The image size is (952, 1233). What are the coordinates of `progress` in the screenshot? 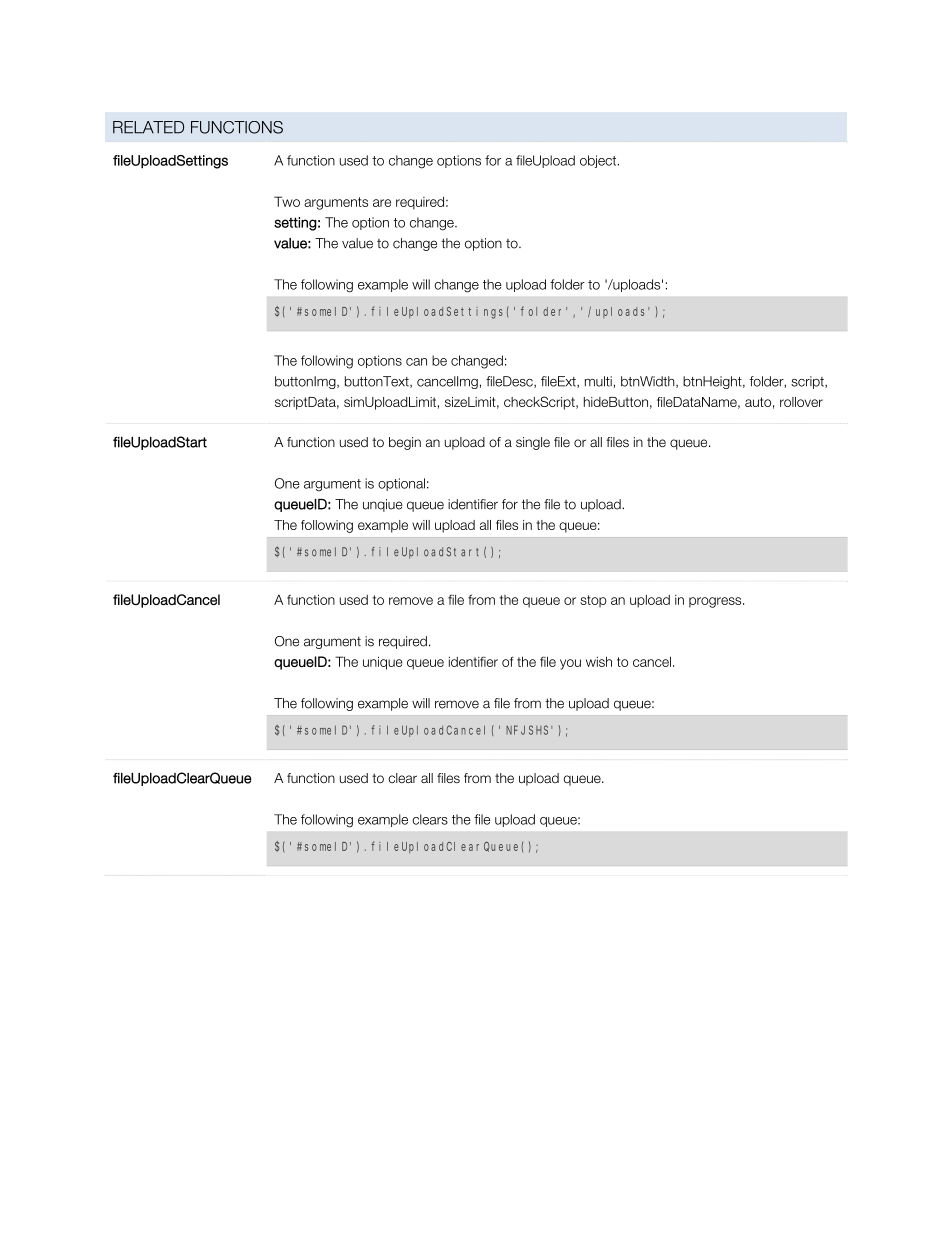 It's located at (716, 602).
